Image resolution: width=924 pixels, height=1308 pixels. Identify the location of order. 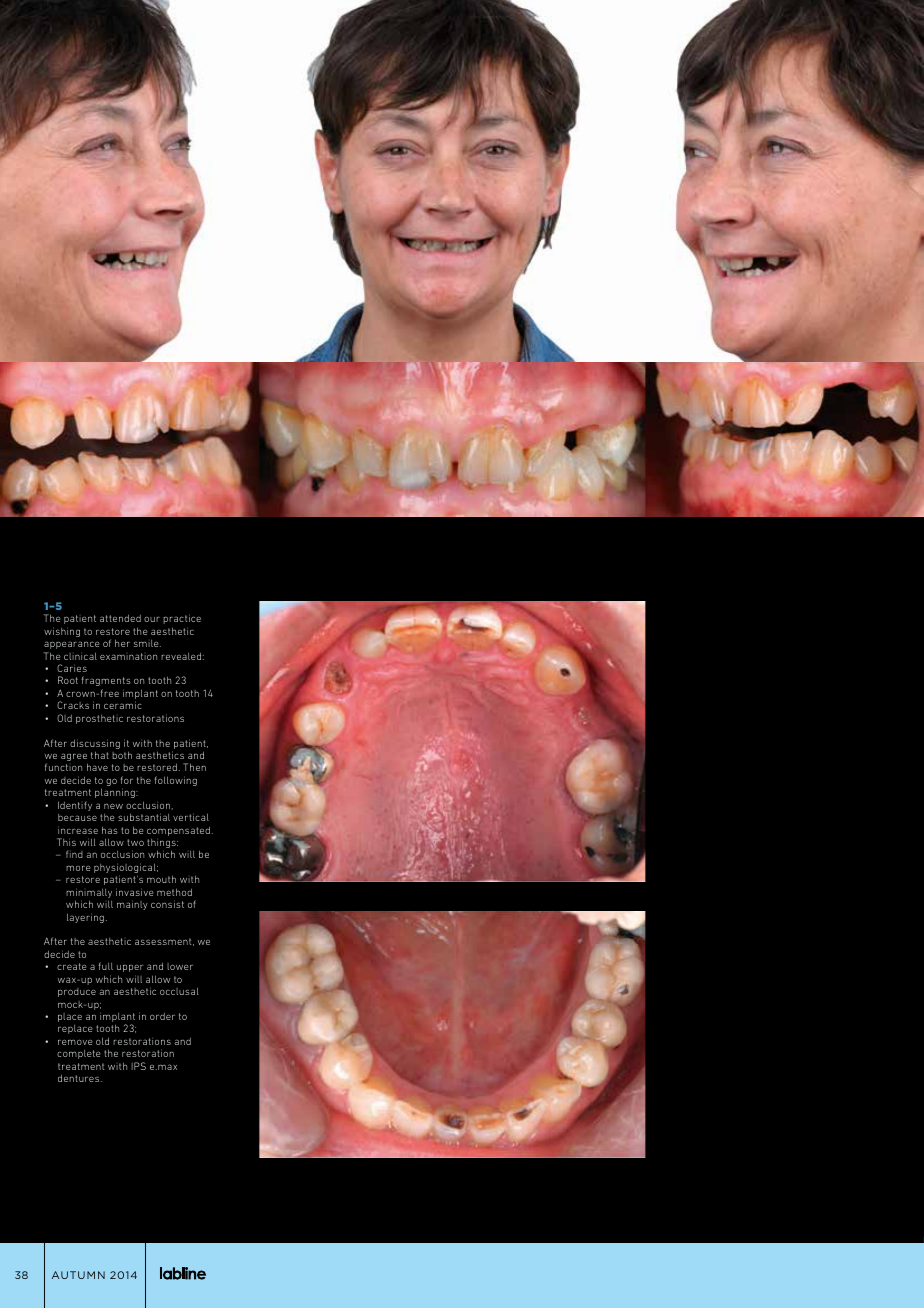
(162, 1016).
